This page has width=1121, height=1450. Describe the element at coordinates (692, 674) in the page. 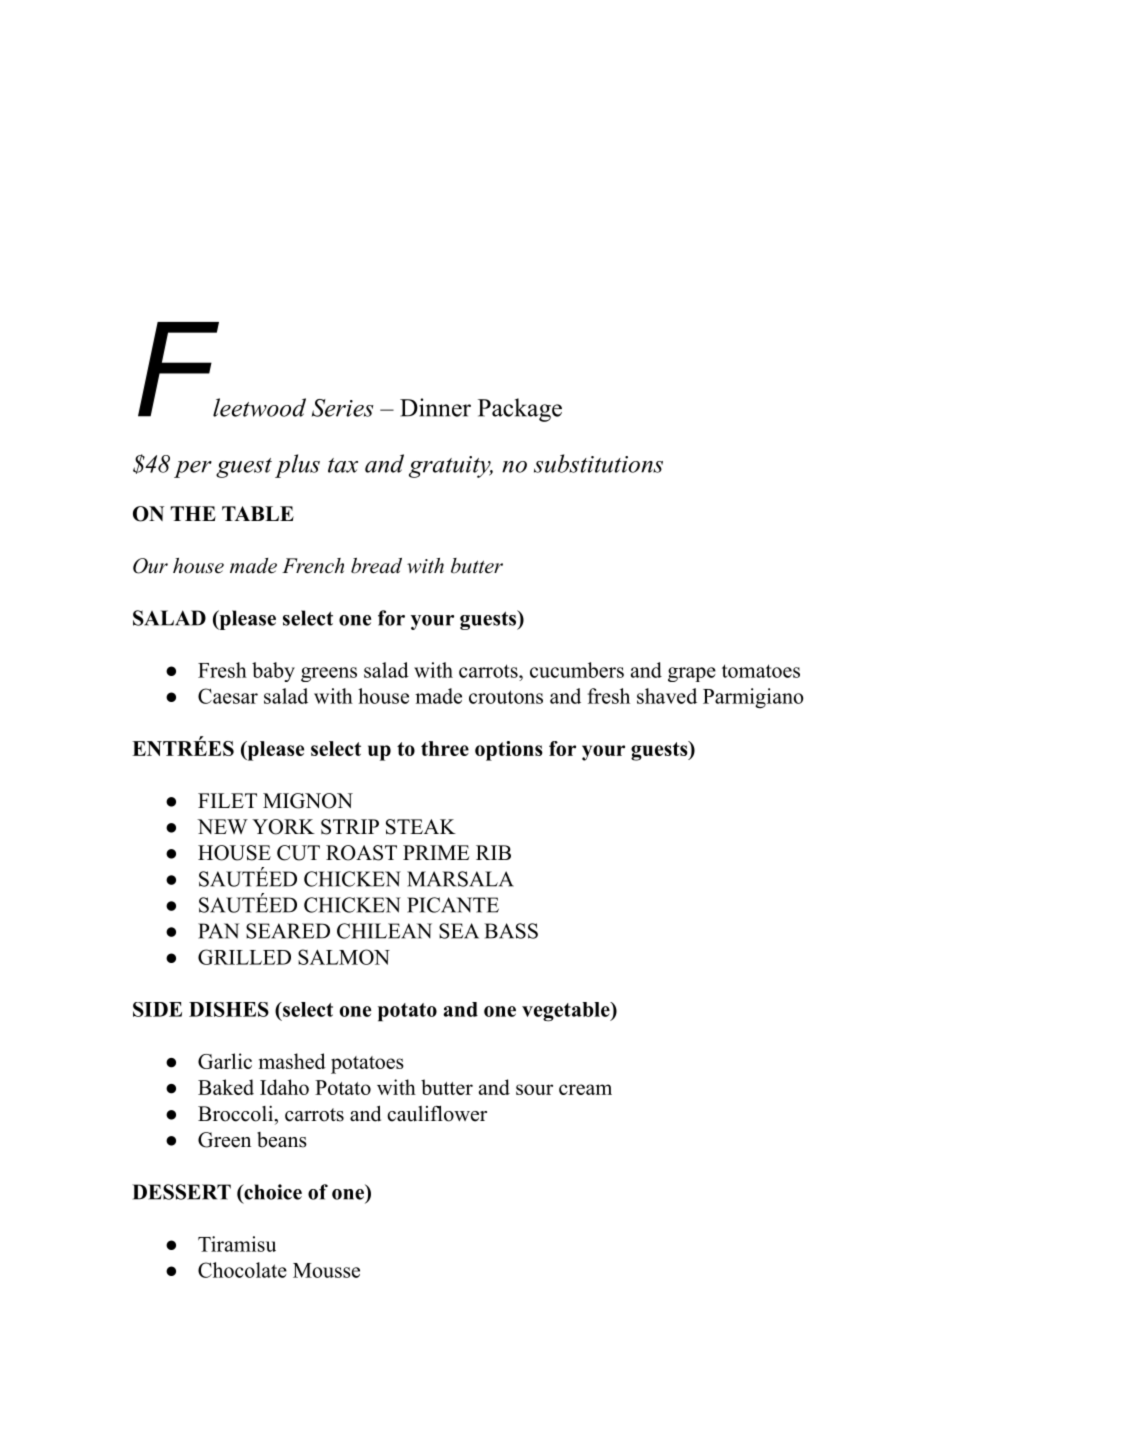

I see `grape` at that location.
